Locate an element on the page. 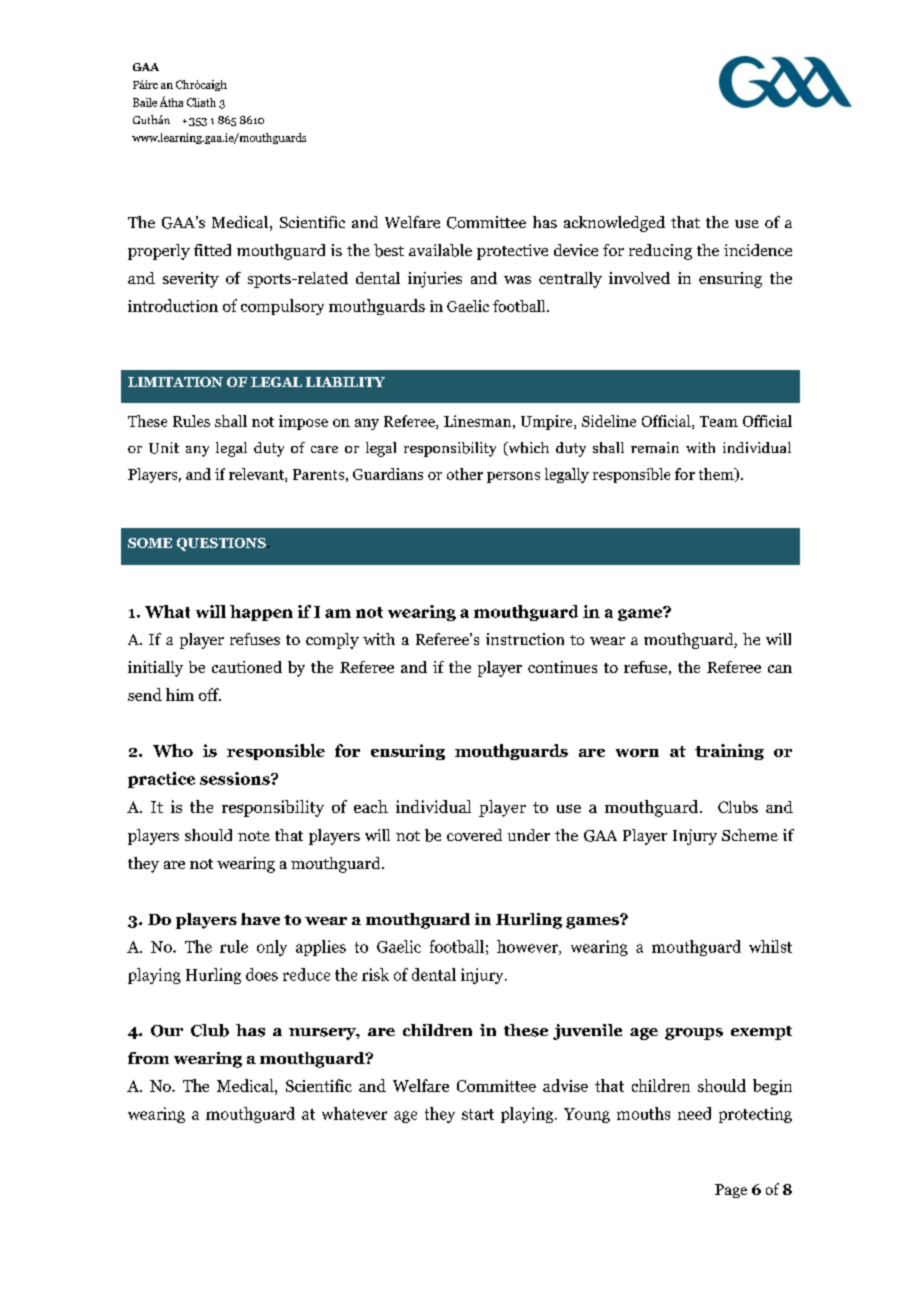 The height and width of the page is (1309, 924). note is located at coordinates (254, 836).
